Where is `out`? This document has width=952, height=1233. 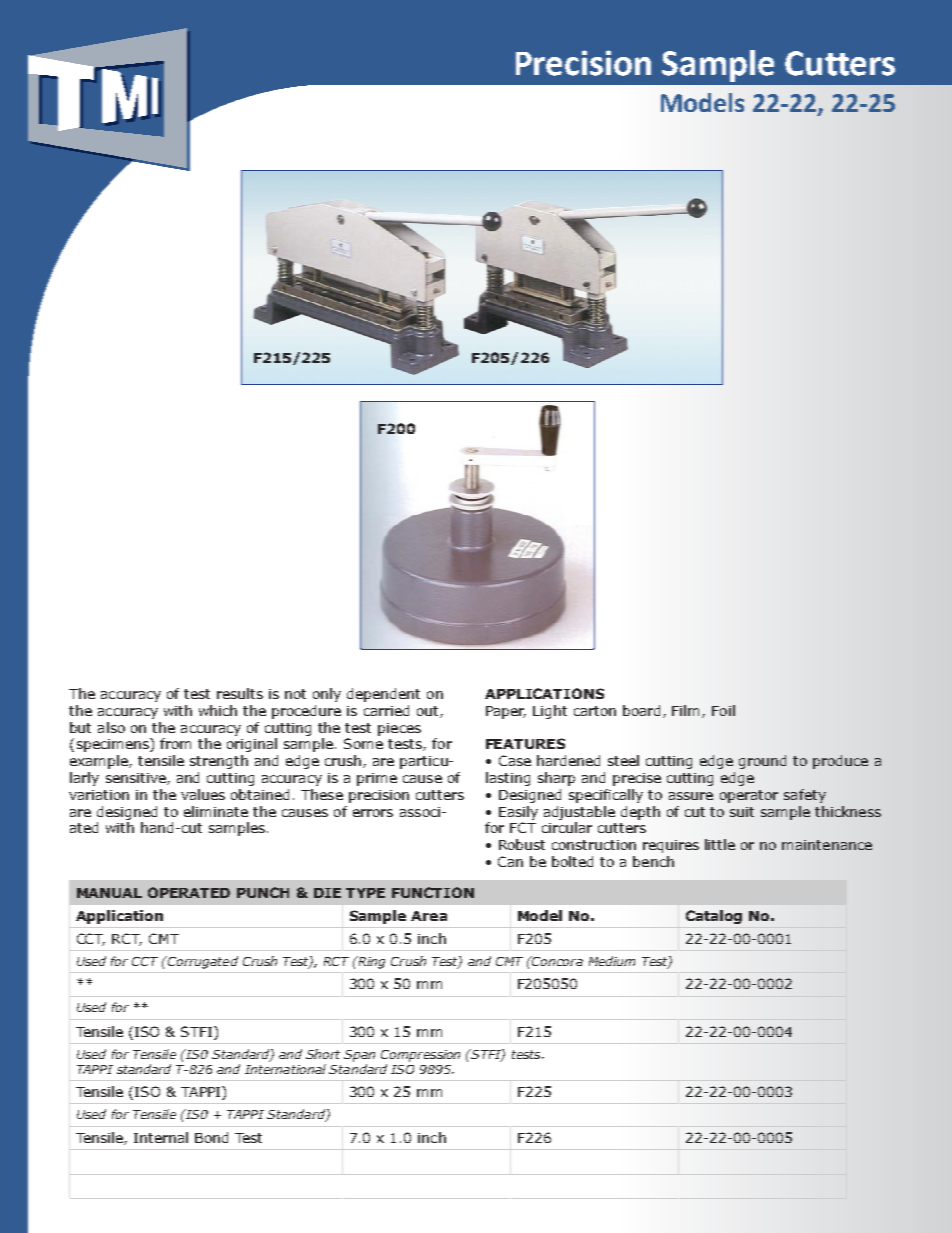 out is located at coordinates (429, 712).
